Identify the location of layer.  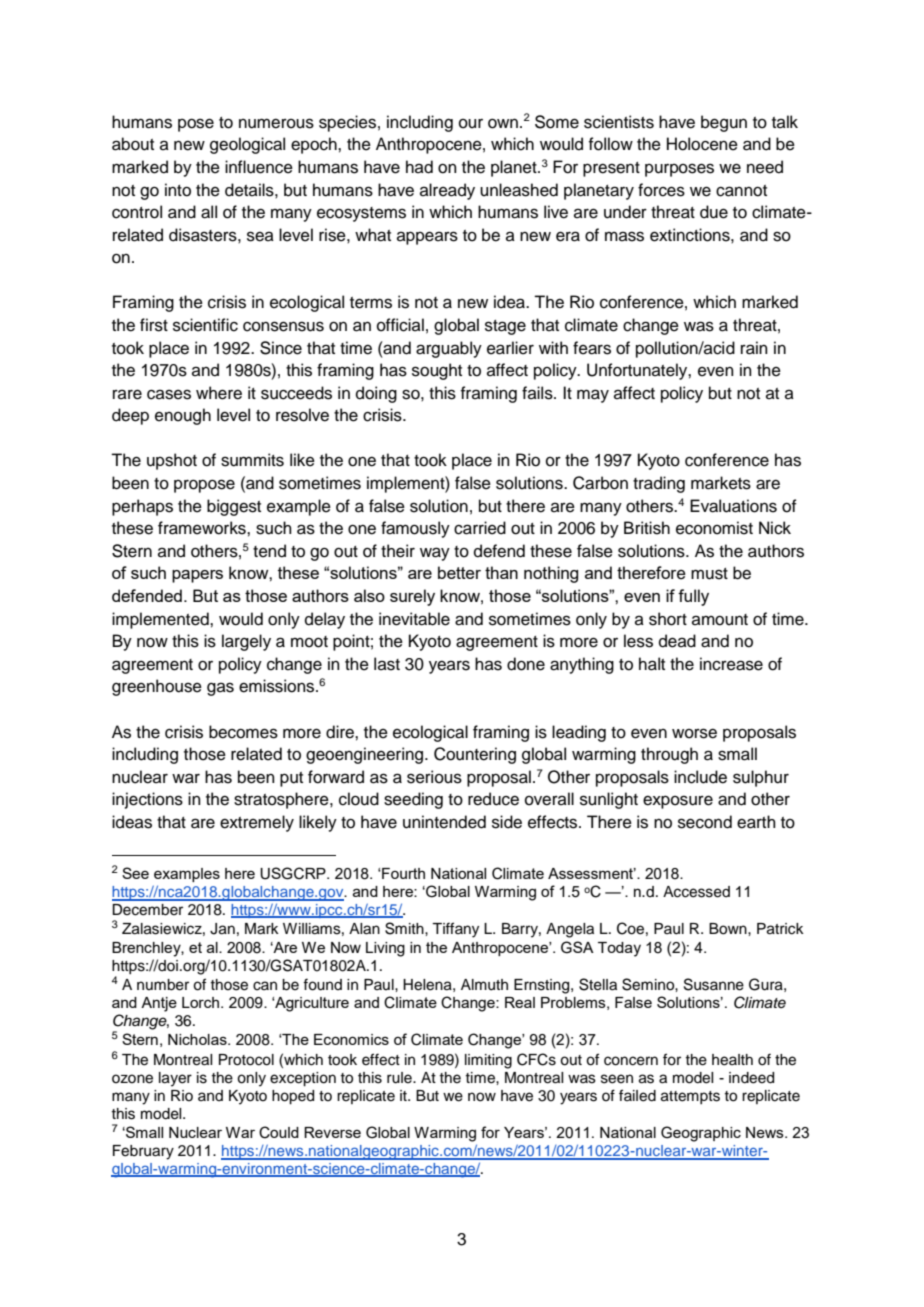
(175, 1079).
